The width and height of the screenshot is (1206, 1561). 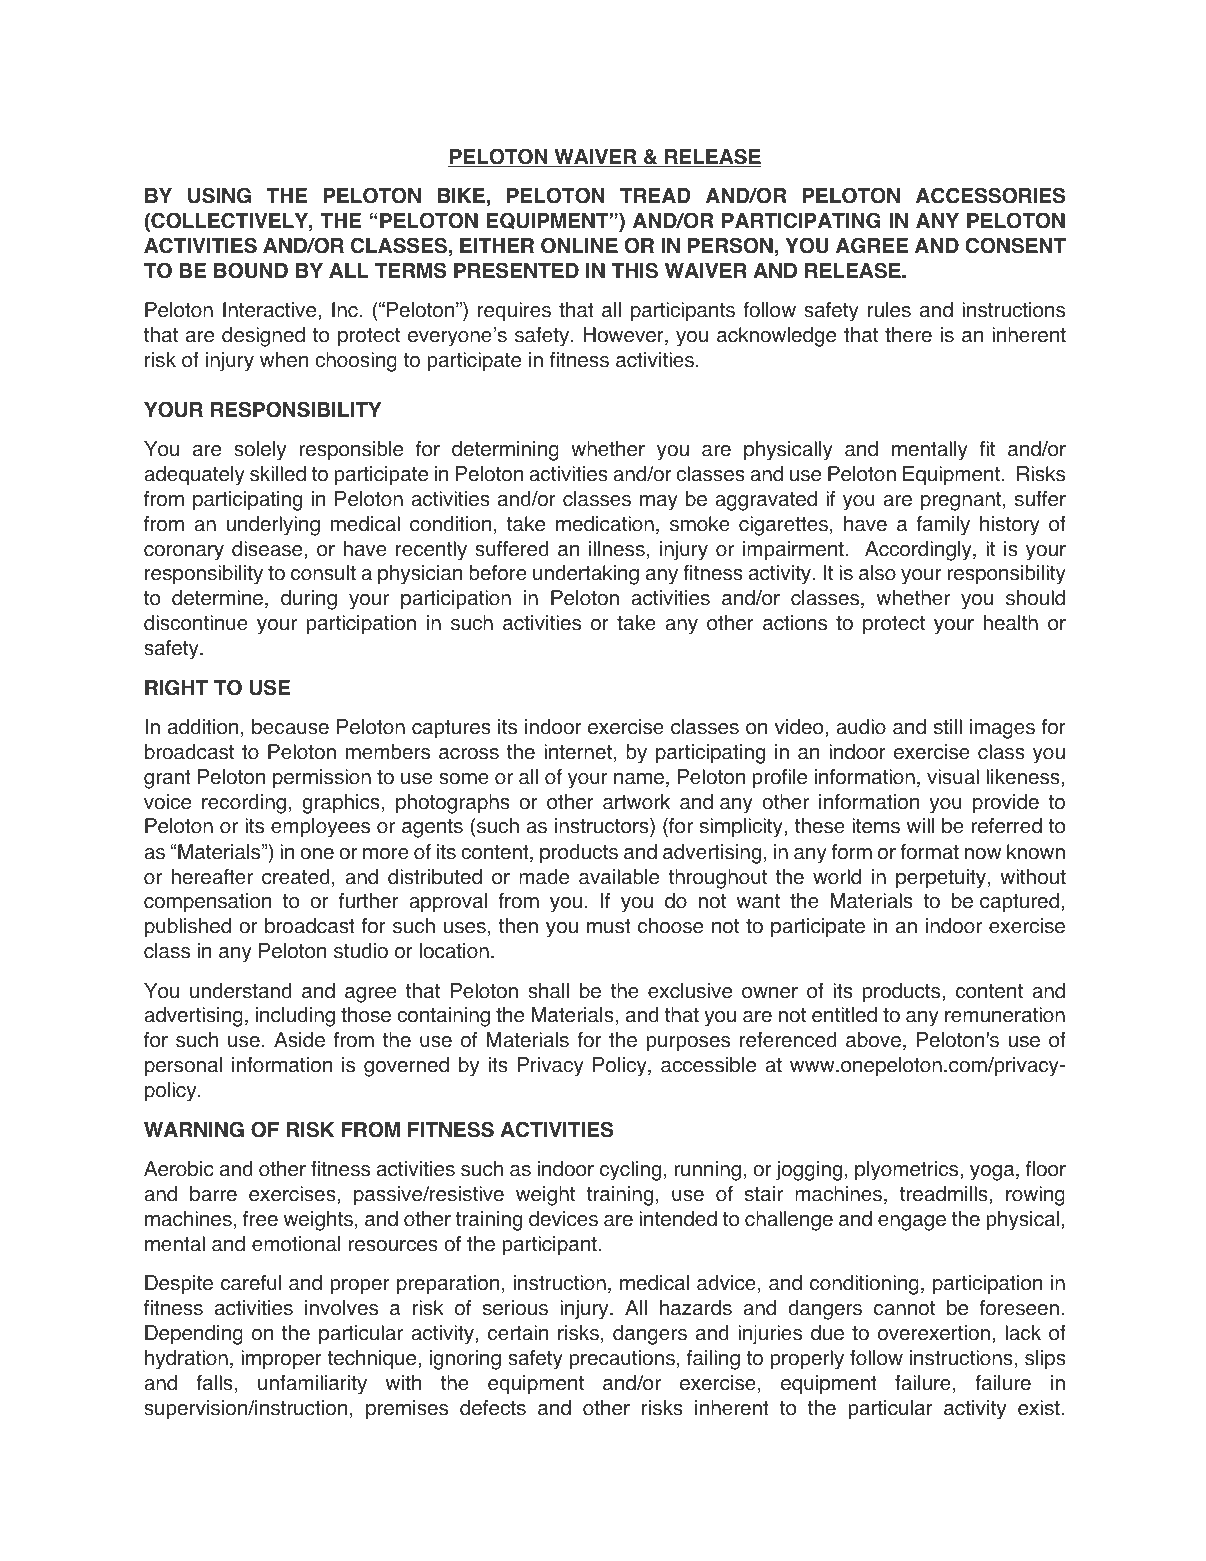 What do you see at coordinates (548, 991) in the screenshot?
I see `shall` at bounding box center [548, 991].
